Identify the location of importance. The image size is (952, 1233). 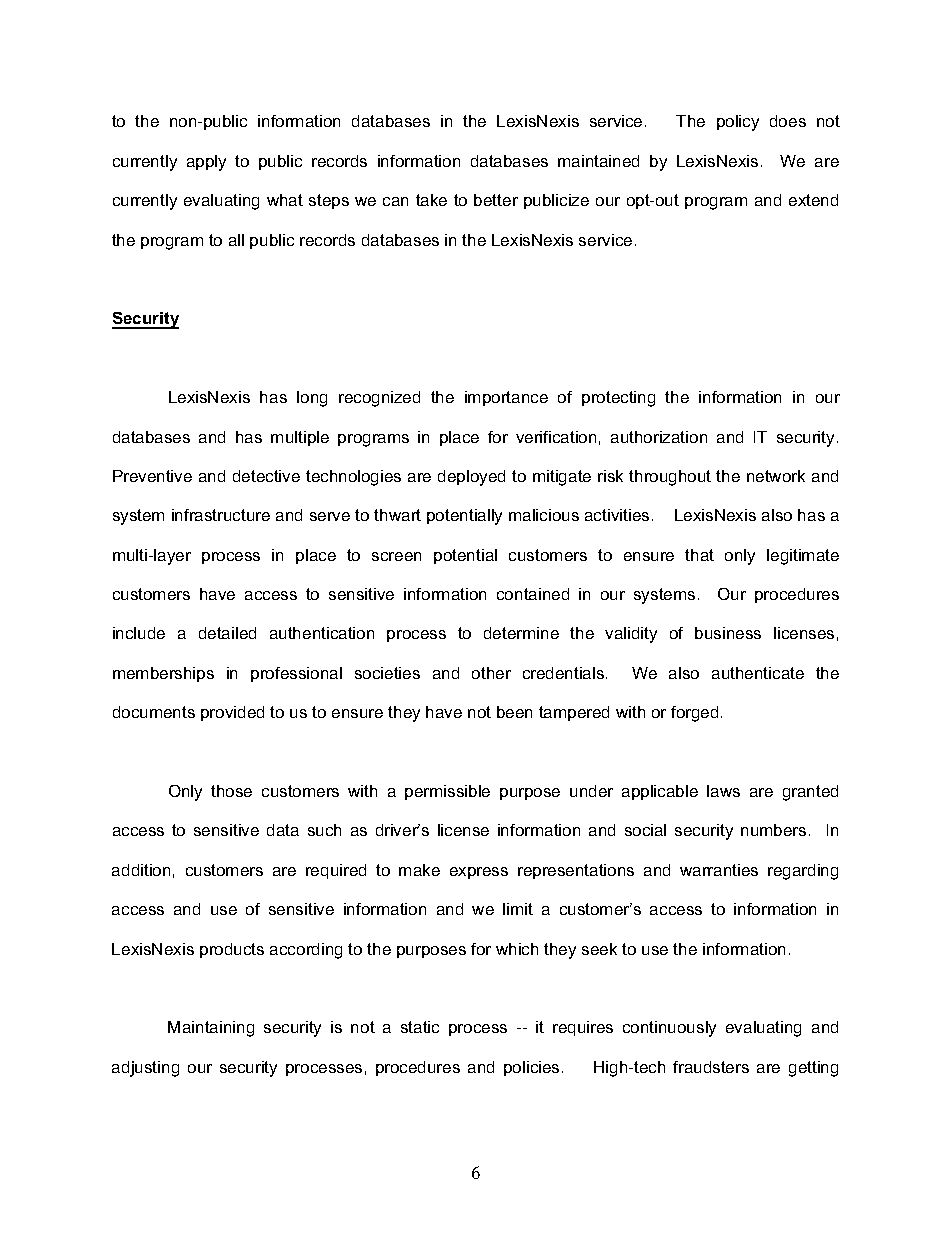
(506, 398).
